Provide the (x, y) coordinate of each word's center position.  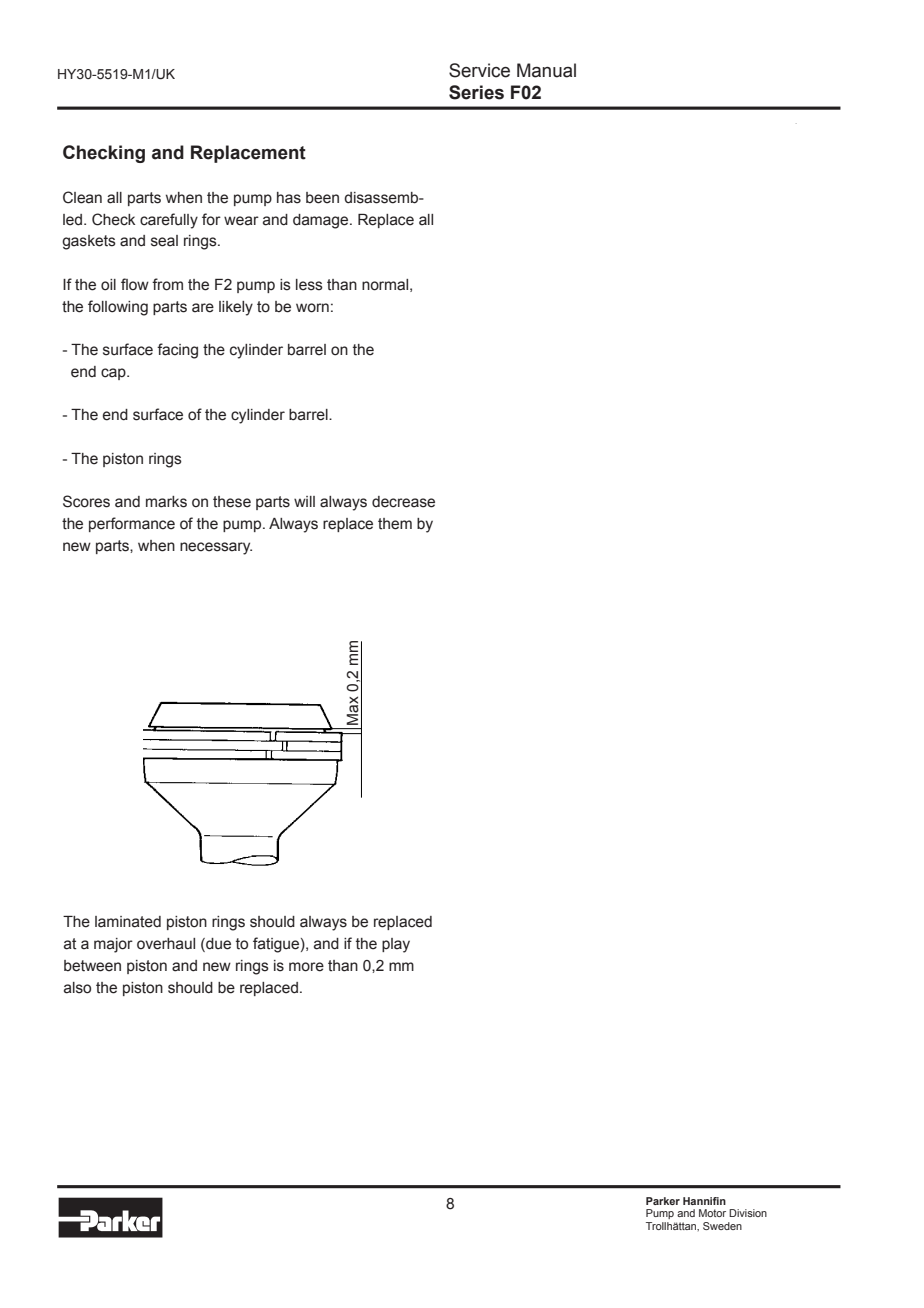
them (395, 524)
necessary (216, 548)
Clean (82, 197)
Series (476, 92)
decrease (403, 502)
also (77, 988)
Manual (546, 70)
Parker (663, 1201)
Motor (712, 1213)
